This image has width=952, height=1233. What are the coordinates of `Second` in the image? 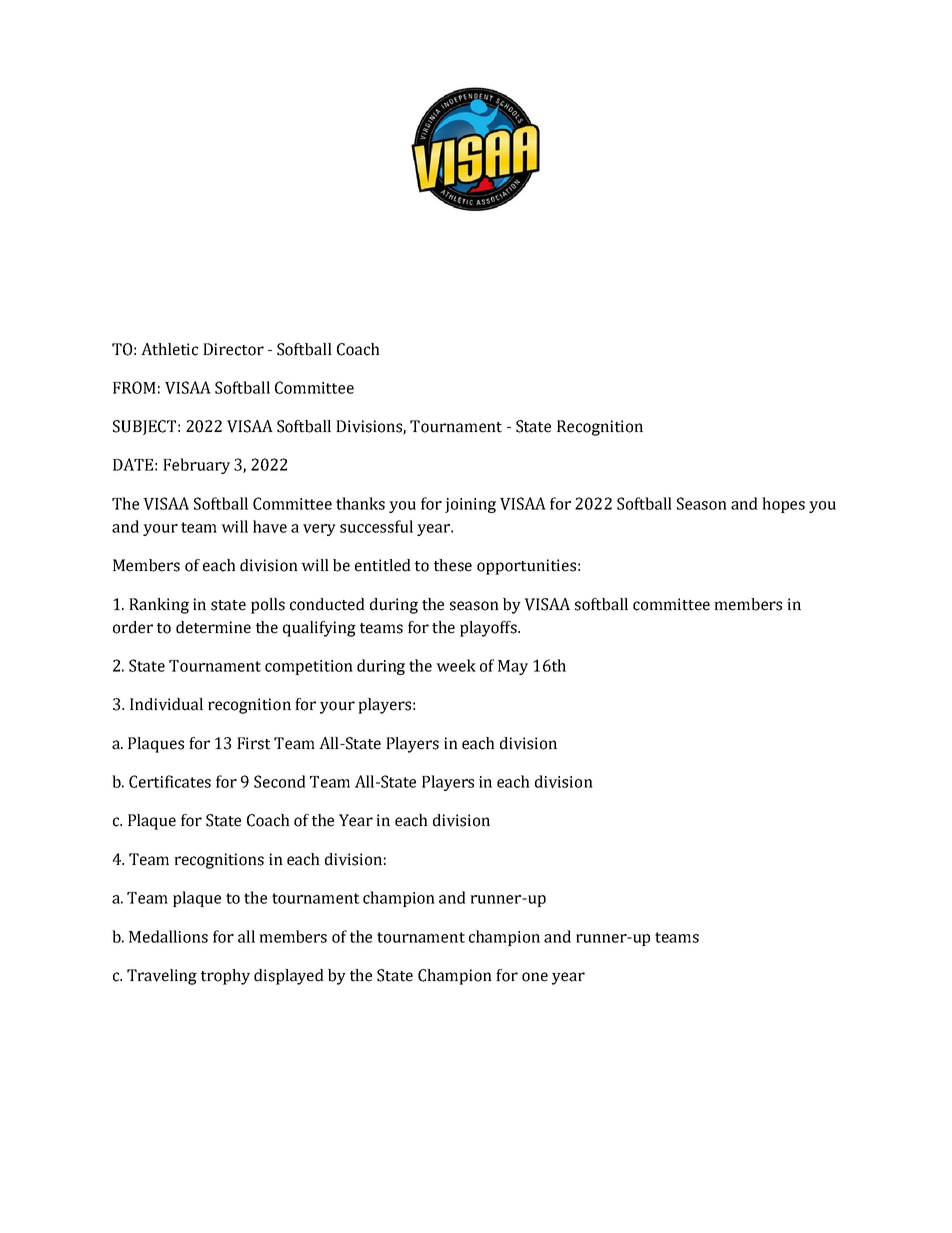 It's located at (280, 781).
